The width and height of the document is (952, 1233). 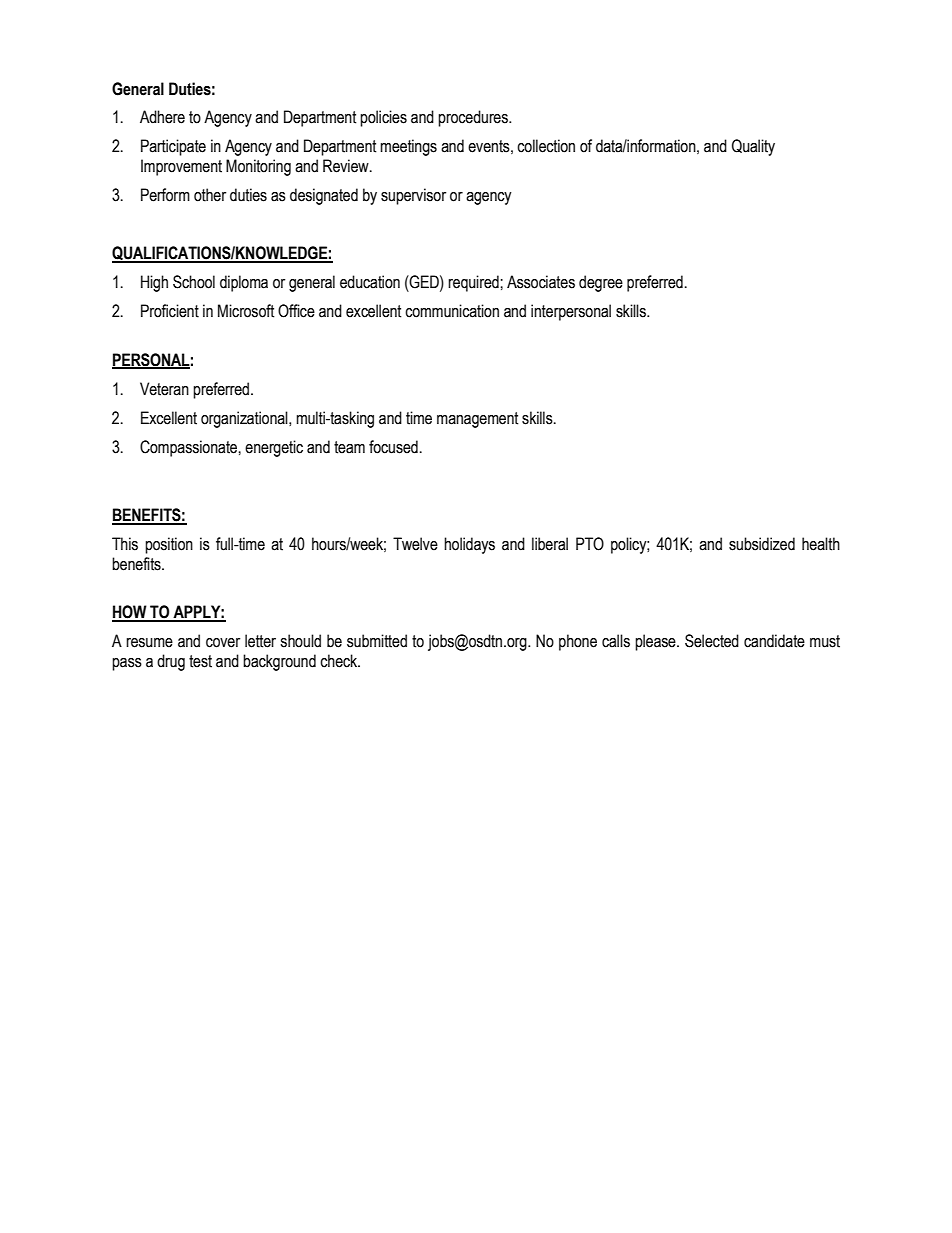 What do you see at coordinates (223, 643) in the document?
I see `cover` at bounding box center [223, 643].
